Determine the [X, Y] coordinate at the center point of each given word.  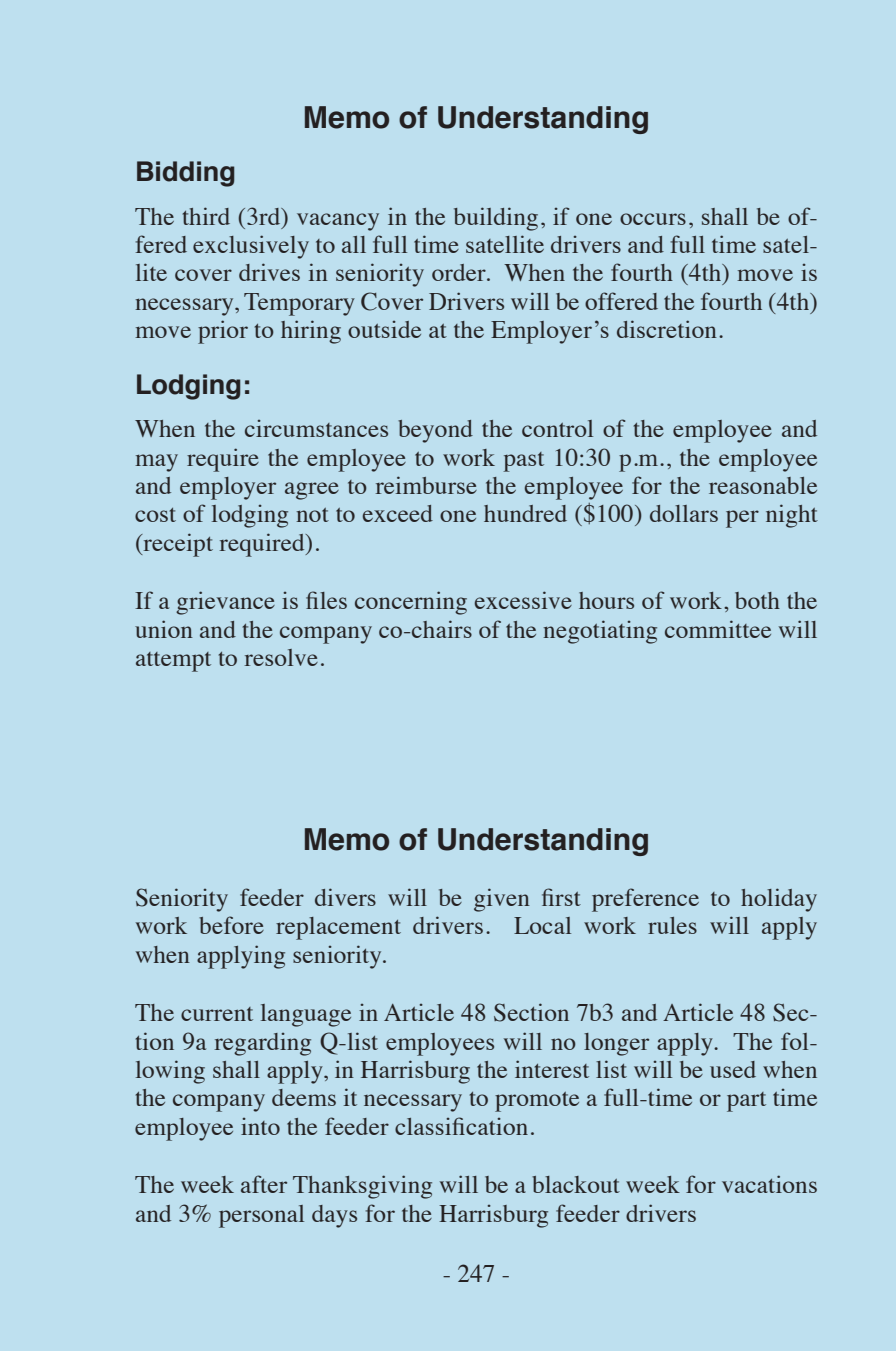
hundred [525, 513]
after [264, 1184]
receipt [177, 545]
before [231, 925]
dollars [684, 513]
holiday [779, 900]
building [496, 219]
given [502, 900]
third [206, 216]
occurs [653, 219]
